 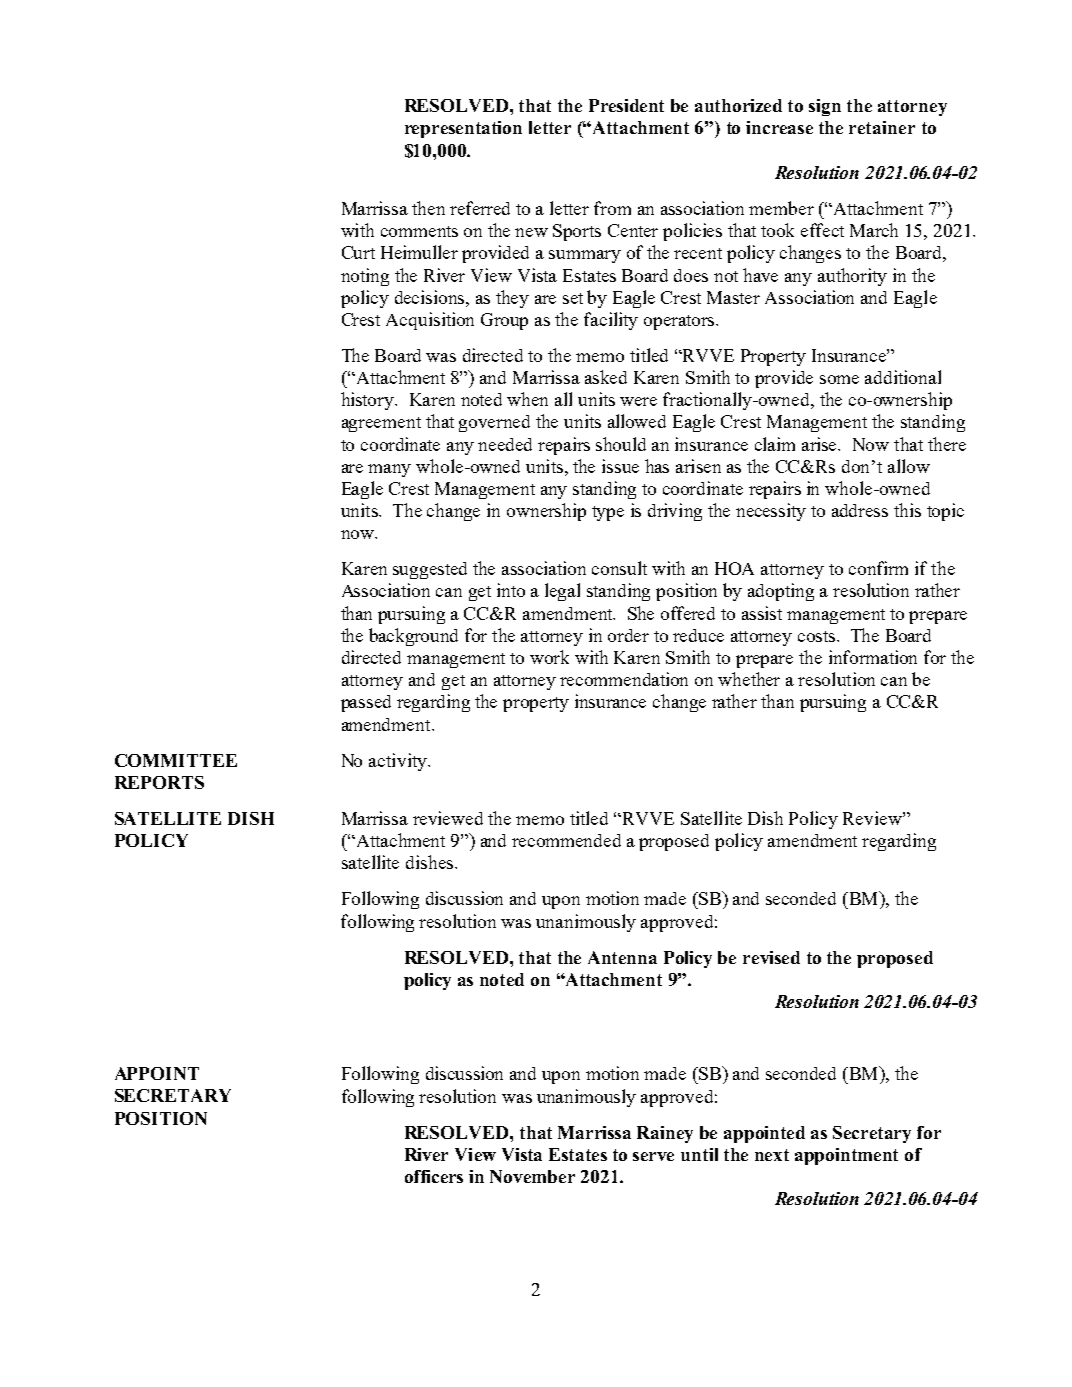 I want to click on next, so click(x=772, y=1155).
